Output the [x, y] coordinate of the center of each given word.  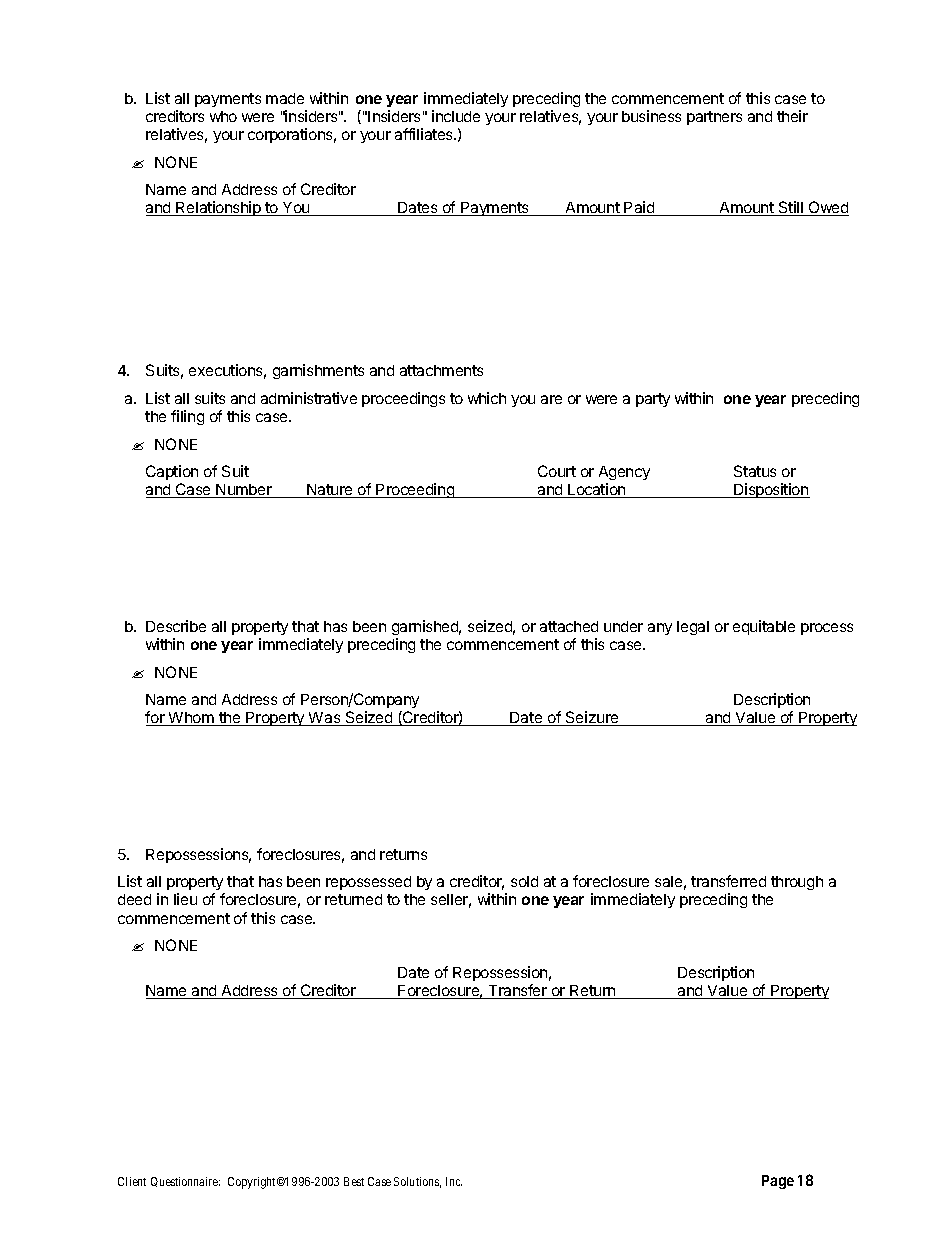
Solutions [417, 1182]
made [285, 98]
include [456, 116]
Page [778, 1182]
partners [714, 118]
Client [132, 1181]
